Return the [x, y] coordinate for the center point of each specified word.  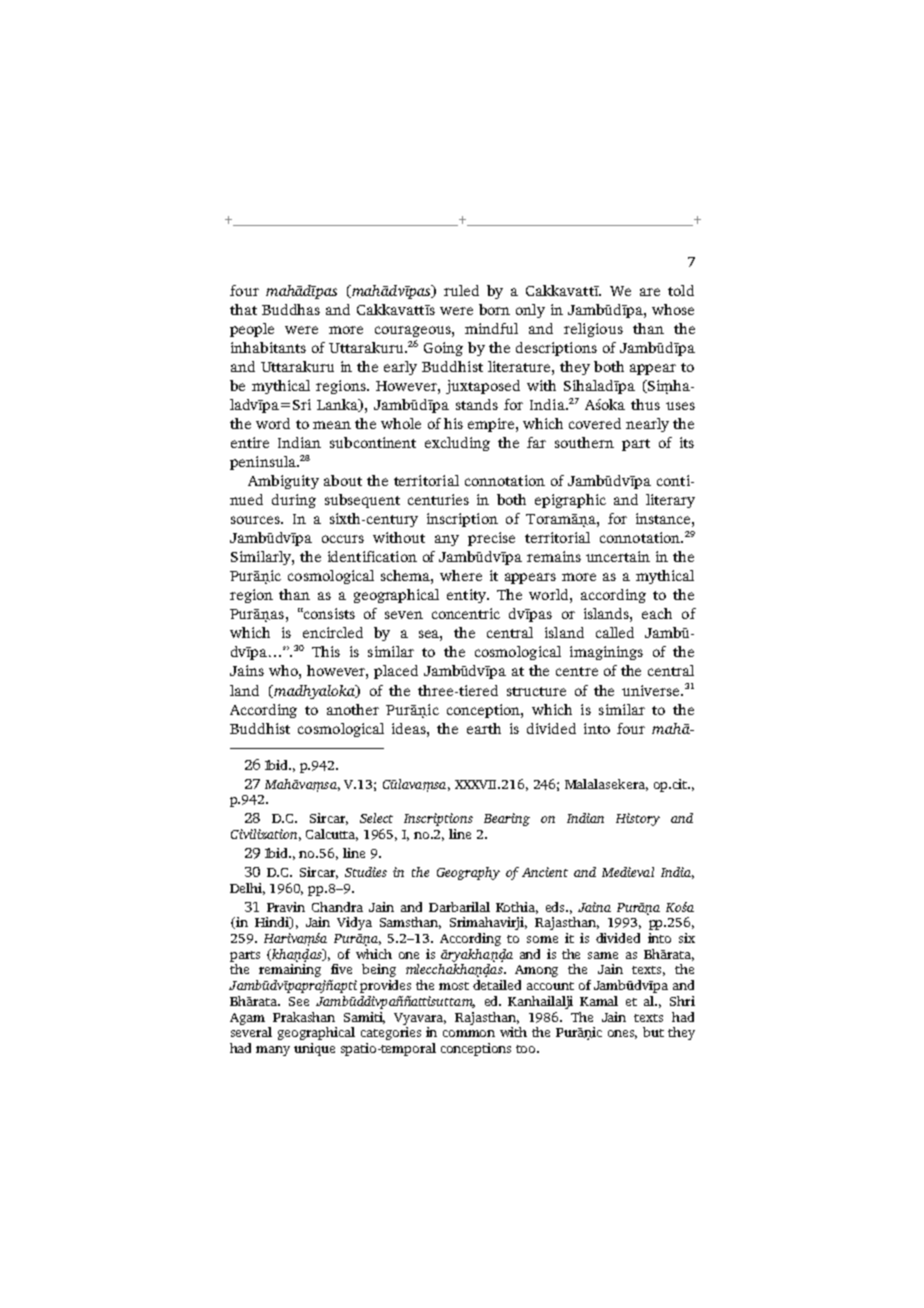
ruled [461, 290]
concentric [466, 613]
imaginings [606, 653]
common [469, 1033]
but [653, 1032]
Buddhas [291, 309]
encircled [333, 632]
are [650, 292]
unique [314, 1049]
